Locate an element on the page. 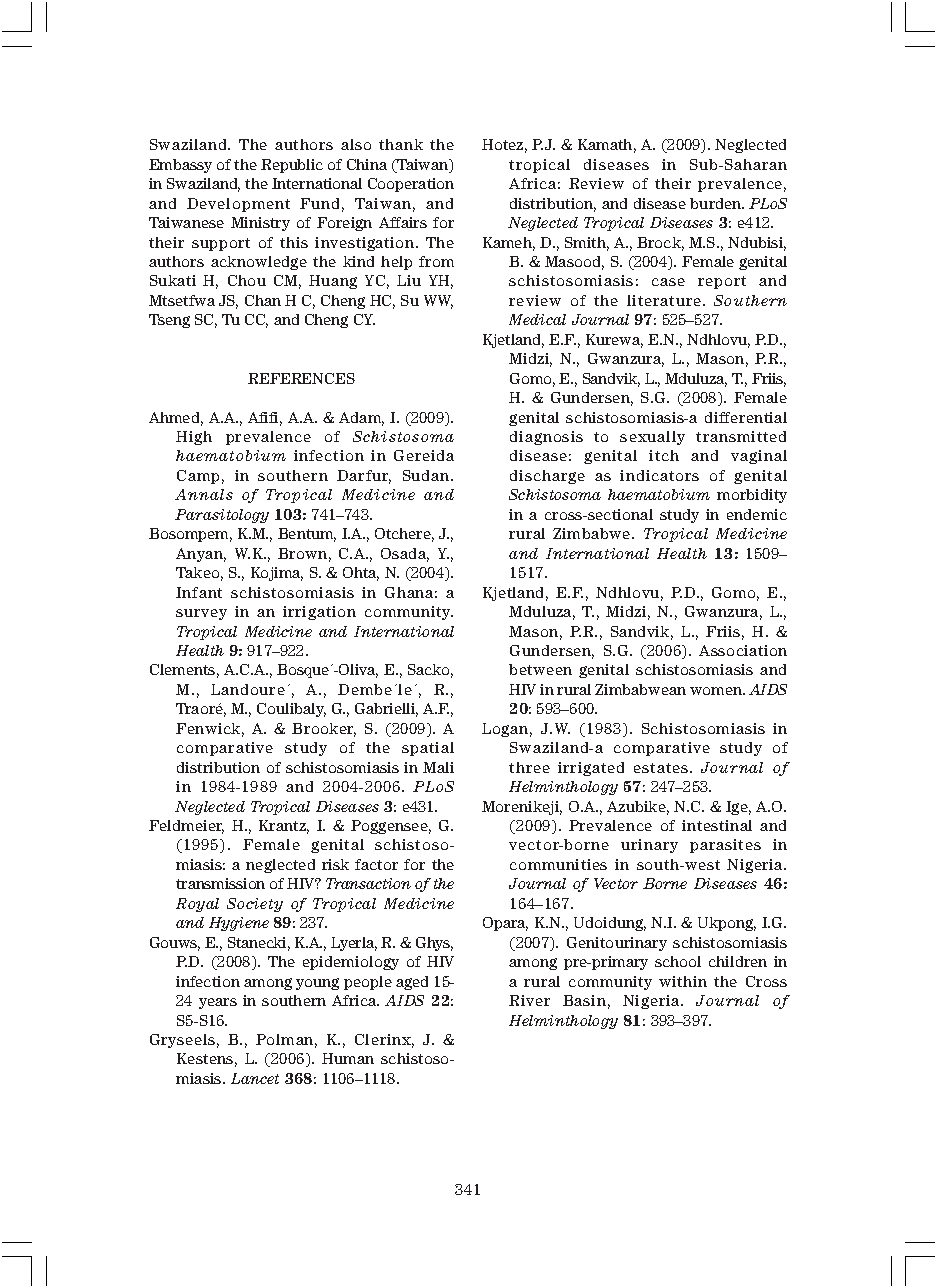  differential is located at coordinates (746, 417).
